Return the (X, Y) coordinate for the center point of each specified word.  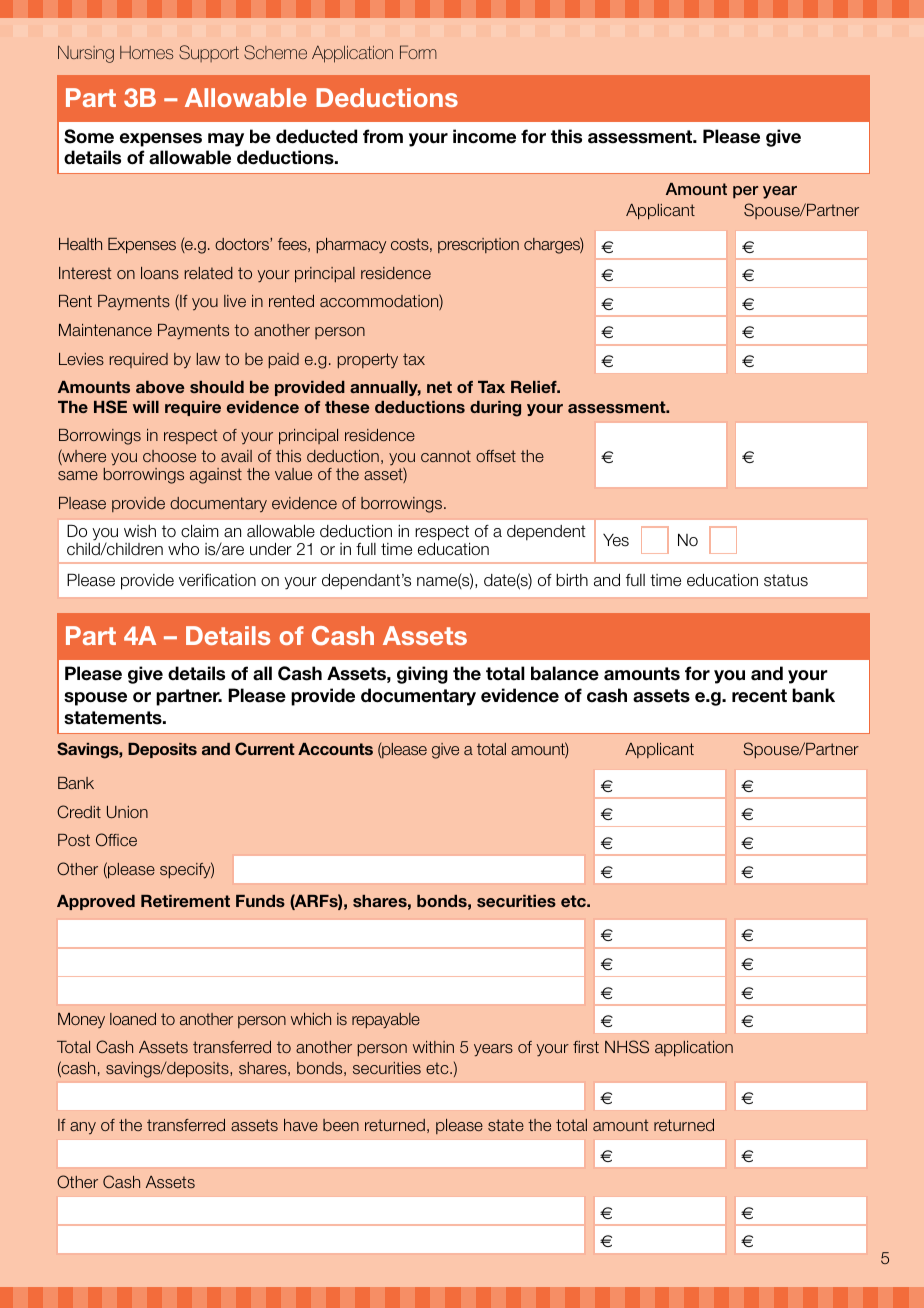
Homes (146, 52)
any (83, 1128)
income (484, 136)
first (586, 1047)
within (433, 1047)
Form (418, 52)
